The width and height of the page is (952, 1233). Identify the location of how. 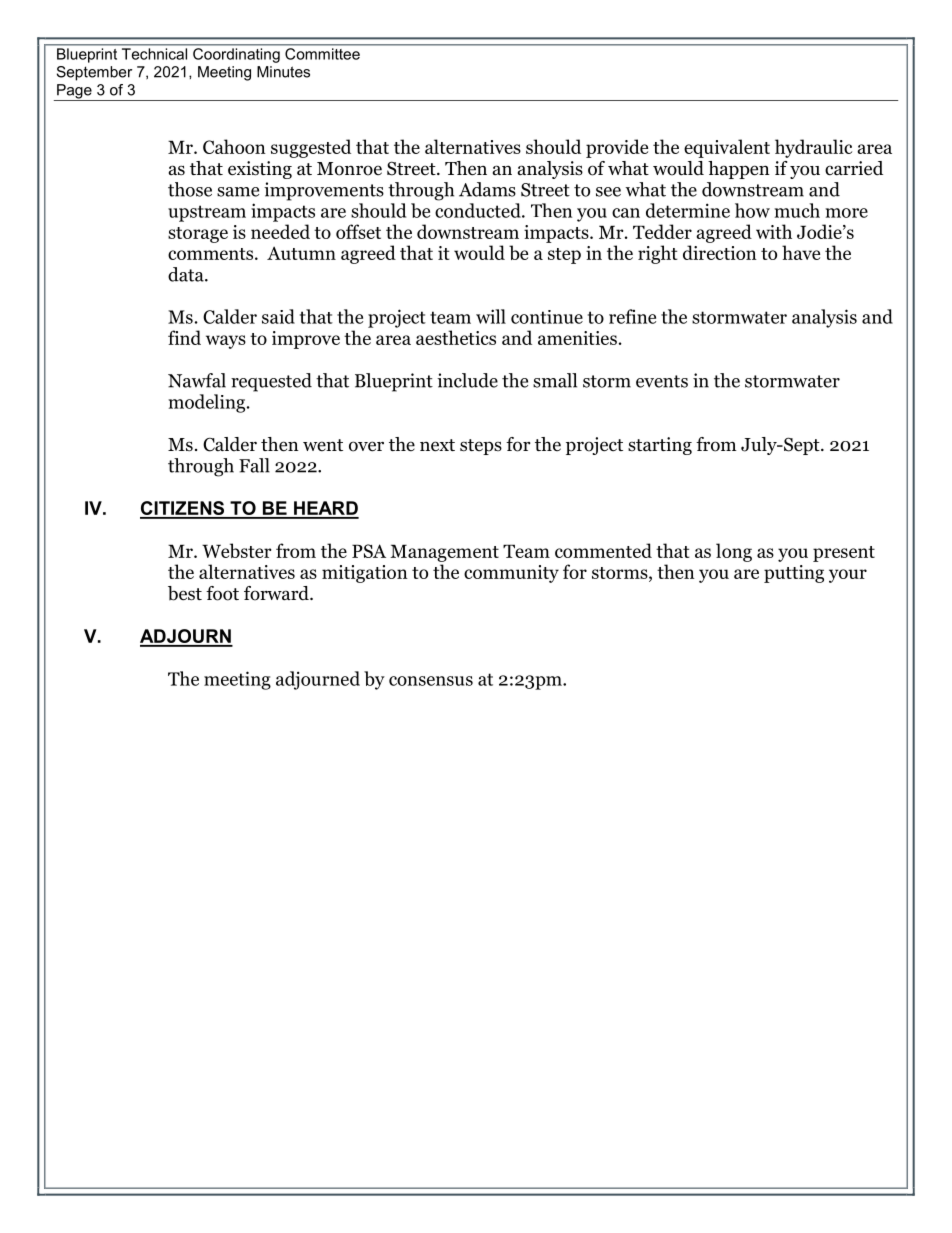
(752, 210).
